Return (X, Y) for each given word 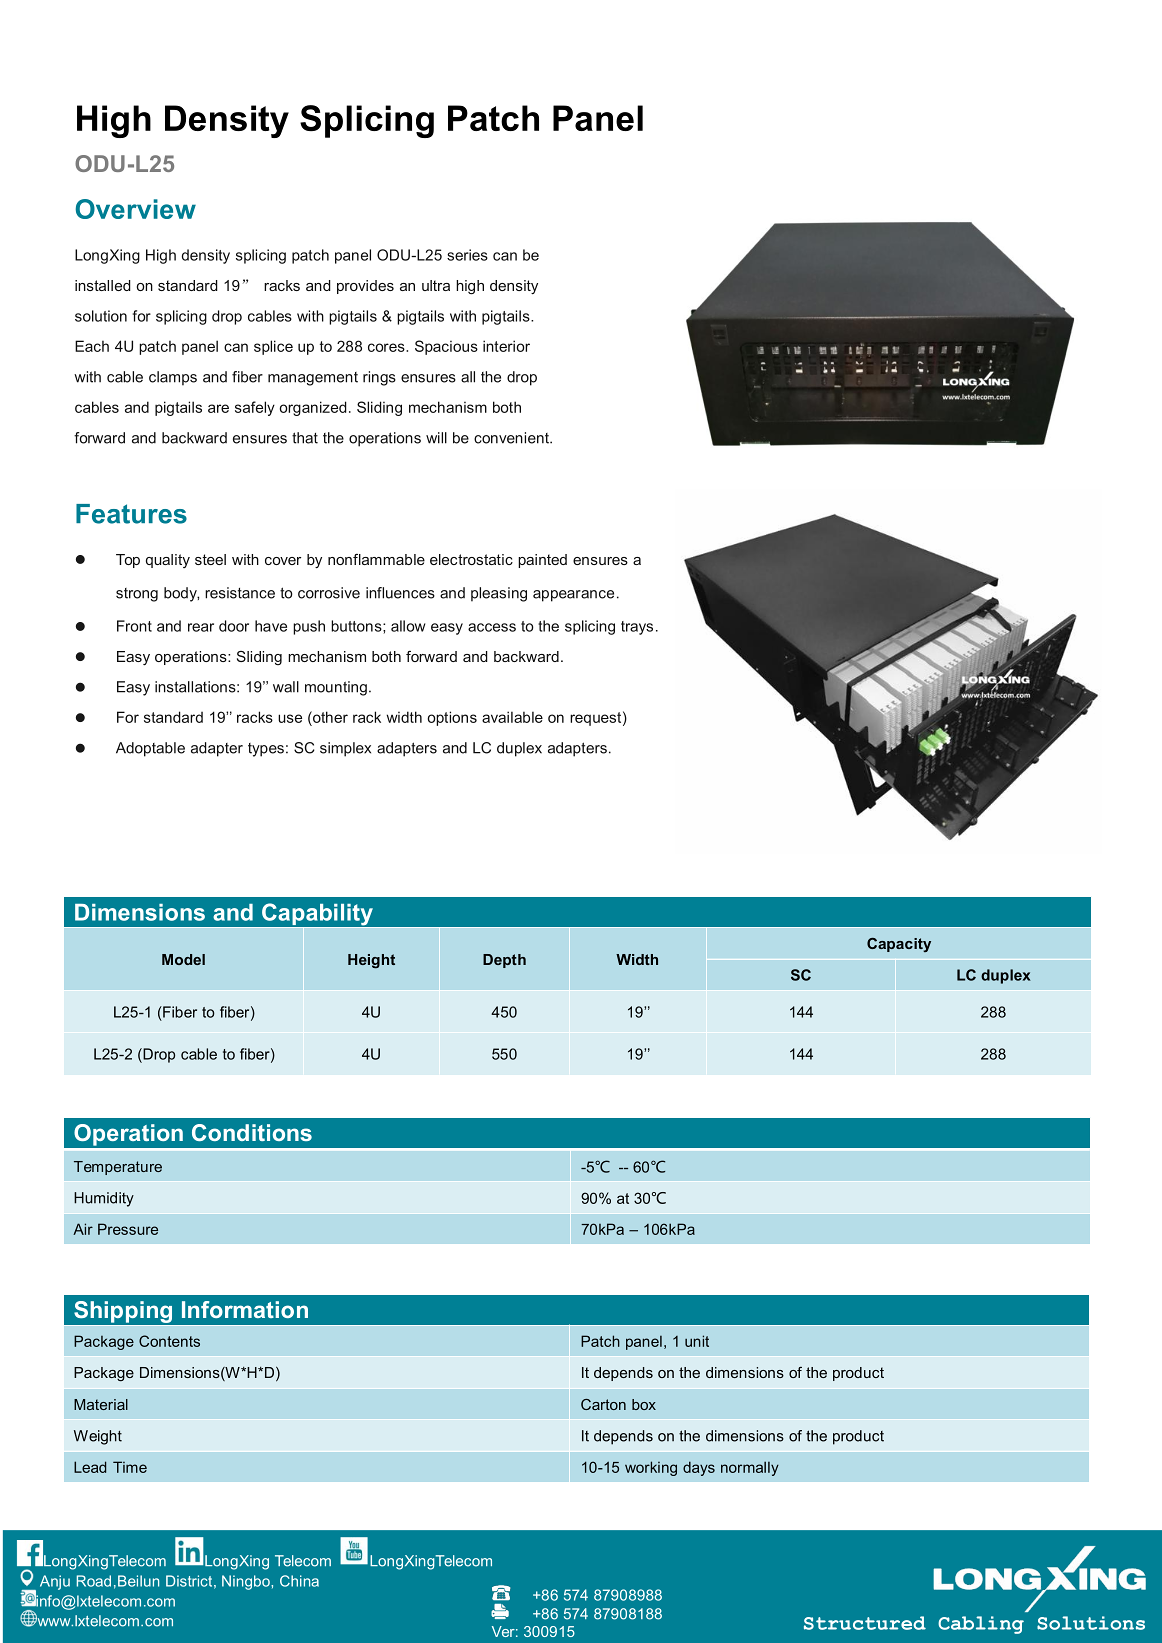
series (467, 255)
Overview (135, 209)
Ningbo (247, 1582)
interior (506, 346)
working (651, 1468)
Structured (865, 1623)
